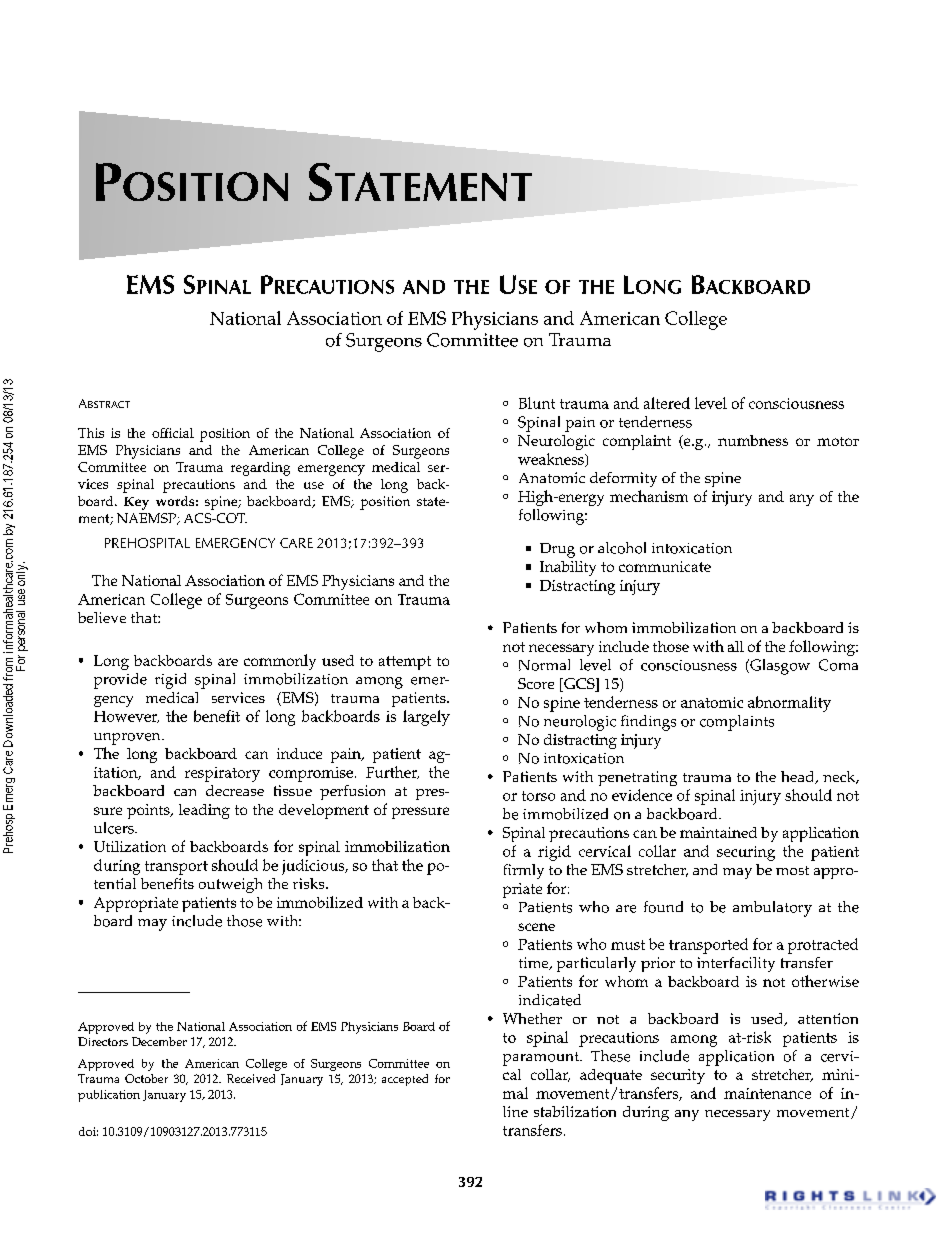 The width and height of the screenshot is (952, 1233). I want to click on head, so click(799, 777).
